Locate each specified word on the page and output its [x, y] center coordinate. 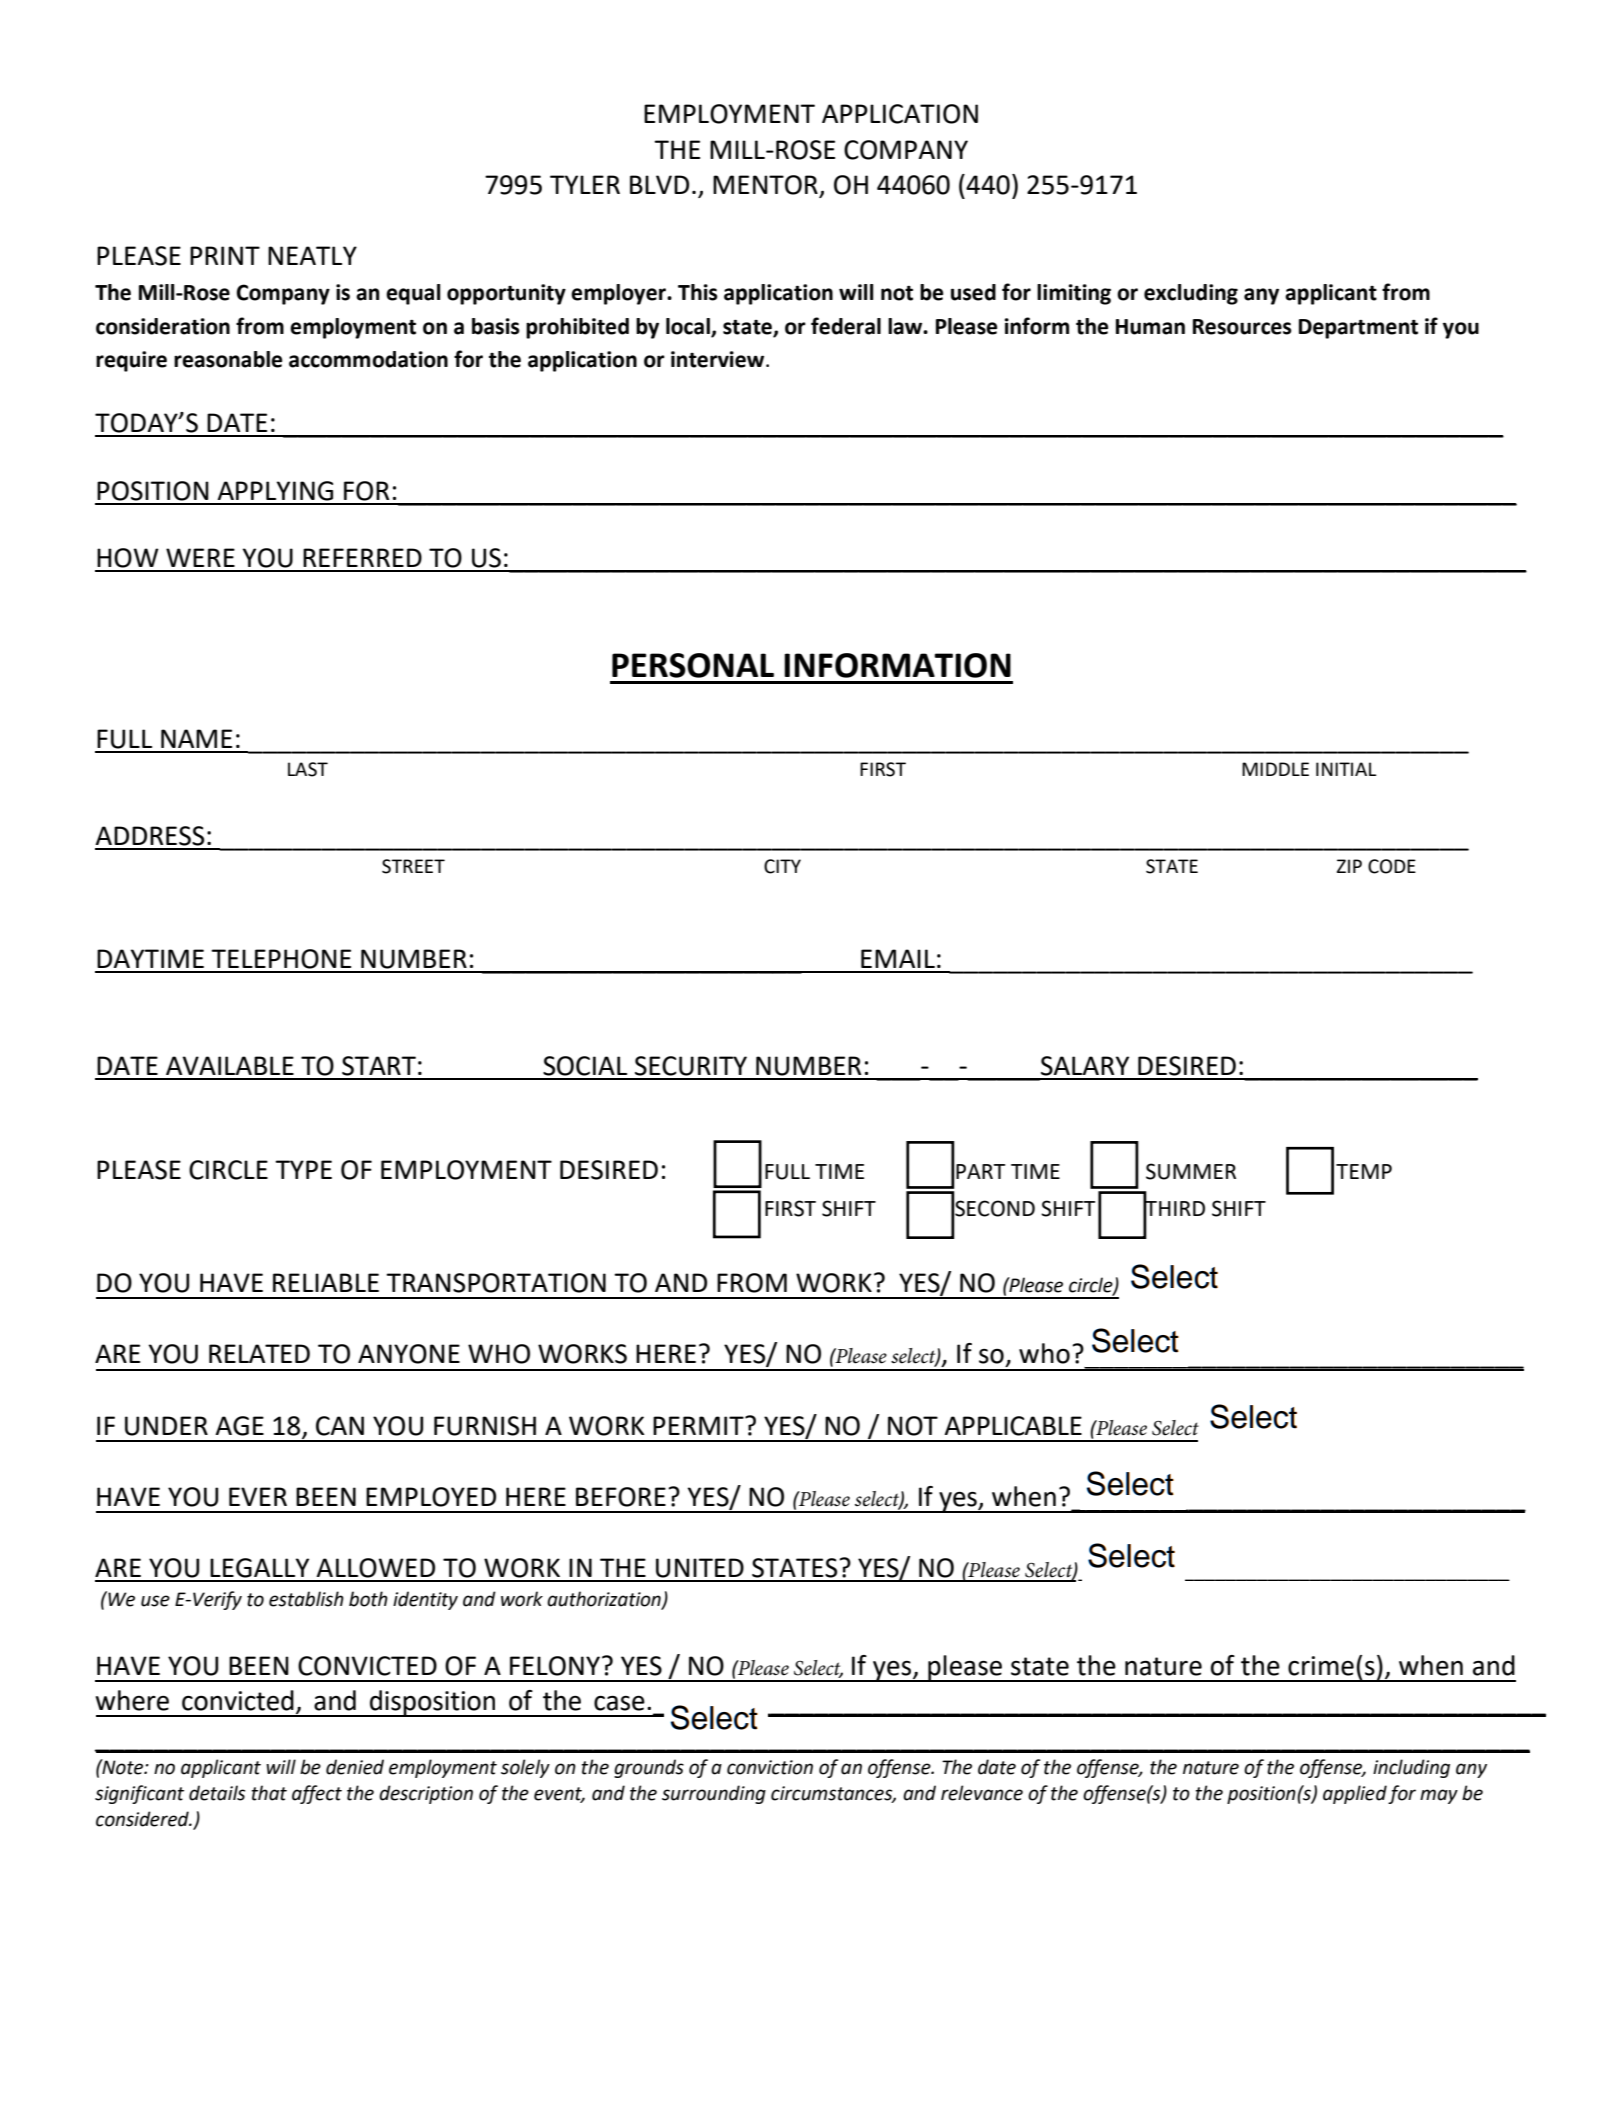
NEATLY [312, 255]
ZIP [1349, 866]
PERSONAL [693, 665]
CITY [782, 866]
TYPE [303, 1169]
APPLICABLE [1013, 1426]
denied [355, 1767]
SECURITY [691, 1066]
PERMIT [699, 1425]
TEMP [1364, 1171]
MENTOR [766, 186]
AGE [239, 1426]
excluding [1191, 294]
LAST [308, 769]
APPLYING [275, 491]
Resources [1242, 327]
